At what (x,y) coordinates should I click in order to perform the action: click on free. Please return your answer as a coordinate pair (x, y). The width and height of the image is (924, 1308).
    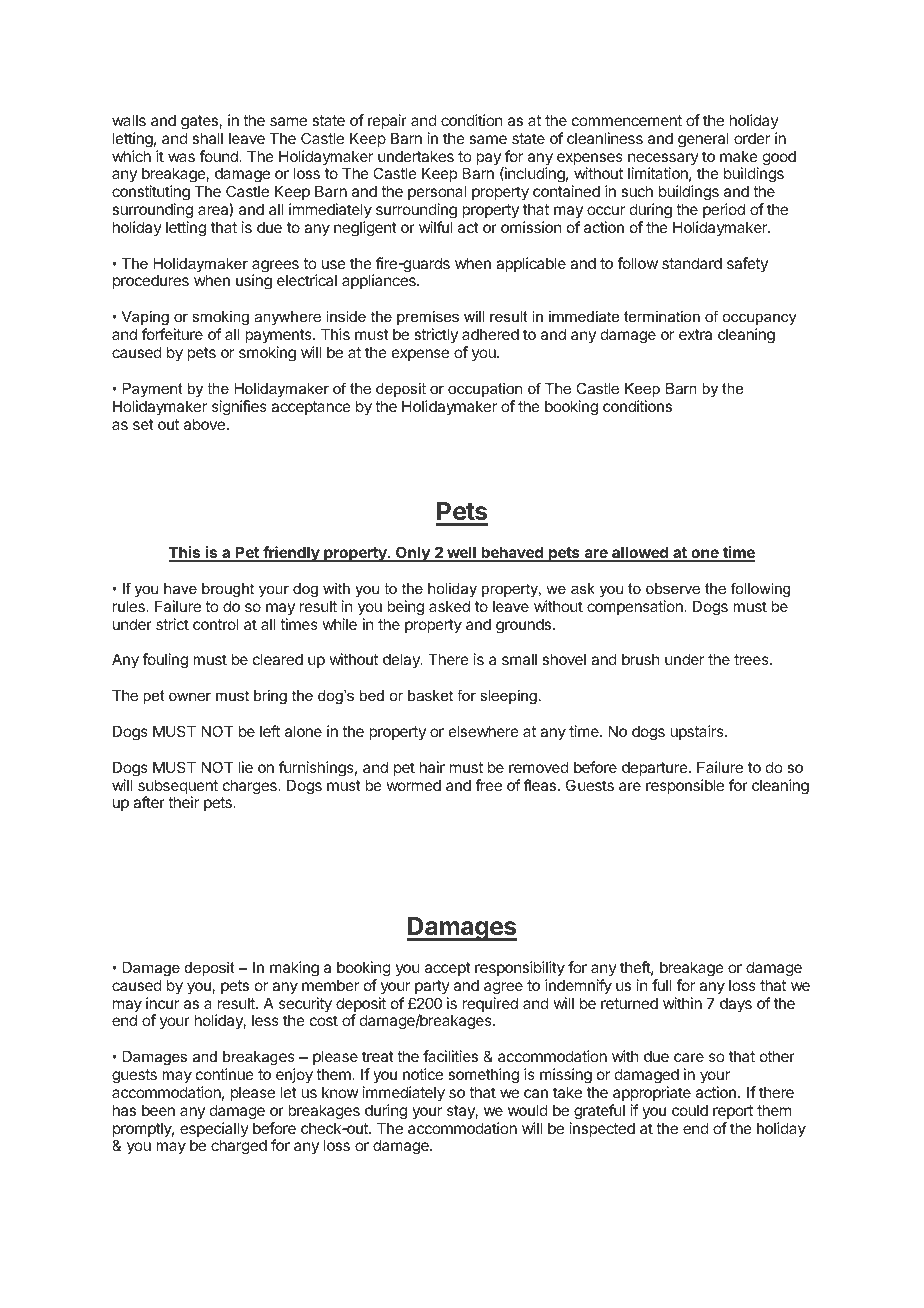
    Looking at the image, I should click on (488, 785).
